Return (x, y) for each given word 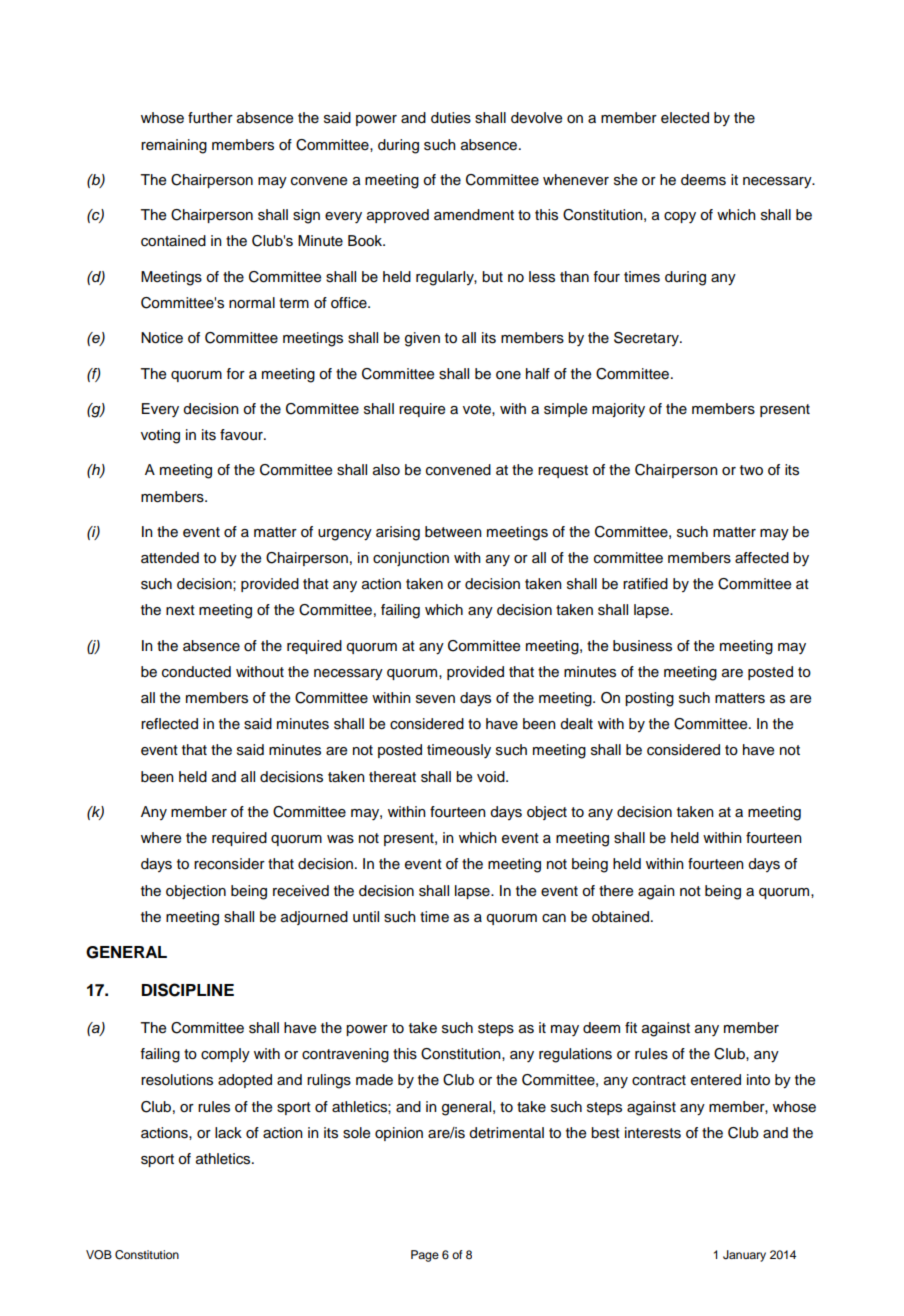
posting (649, 699)
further (210, 118)
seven (435, 699)
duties (451, 118)
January (744, 1256)
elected (685, 118)
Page (425, 1256)
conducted (196, 672)
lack (228, 1133)
